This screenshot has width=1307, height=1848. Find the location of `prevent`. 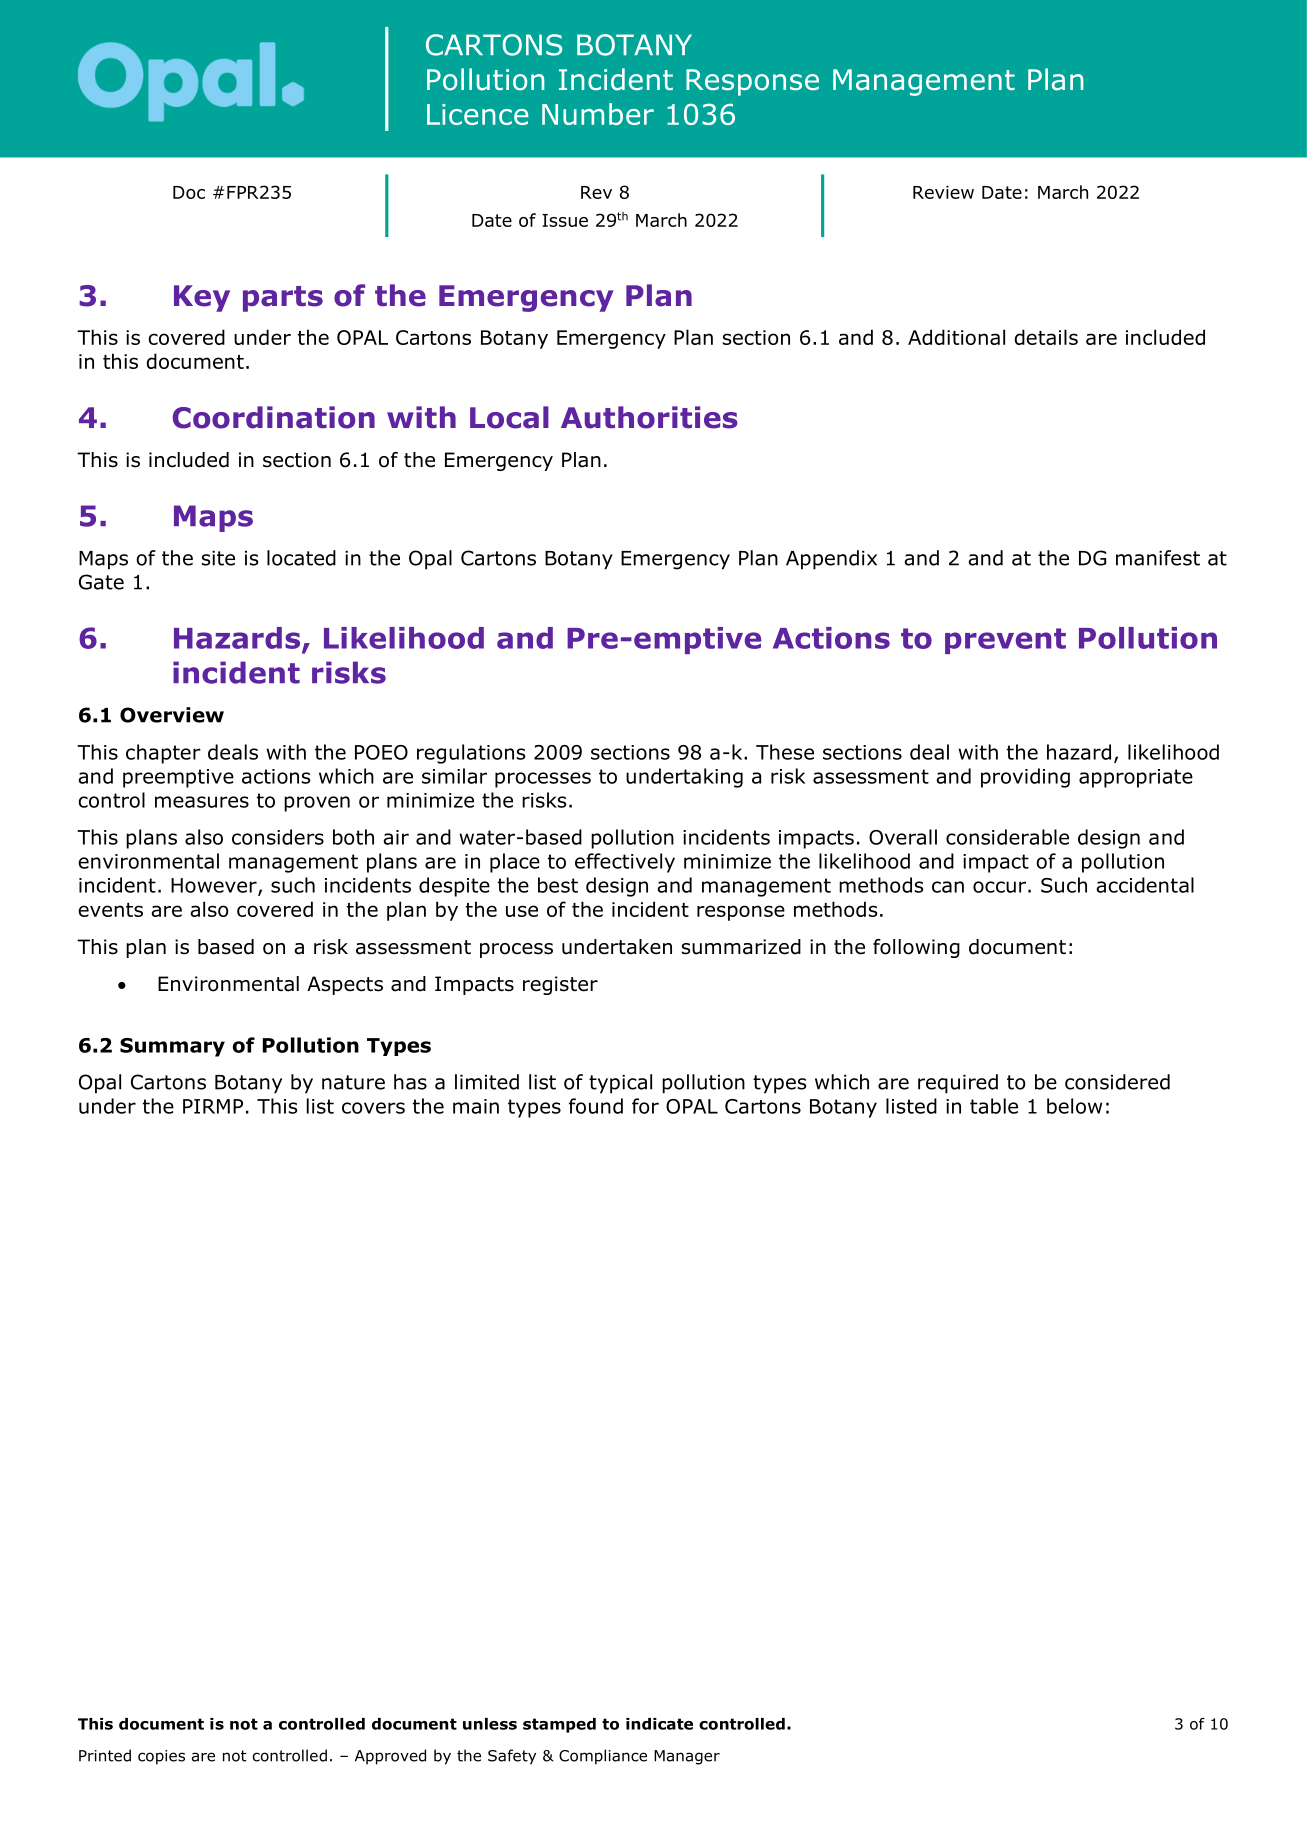

prevent is located at coordinates (1005, 641).
